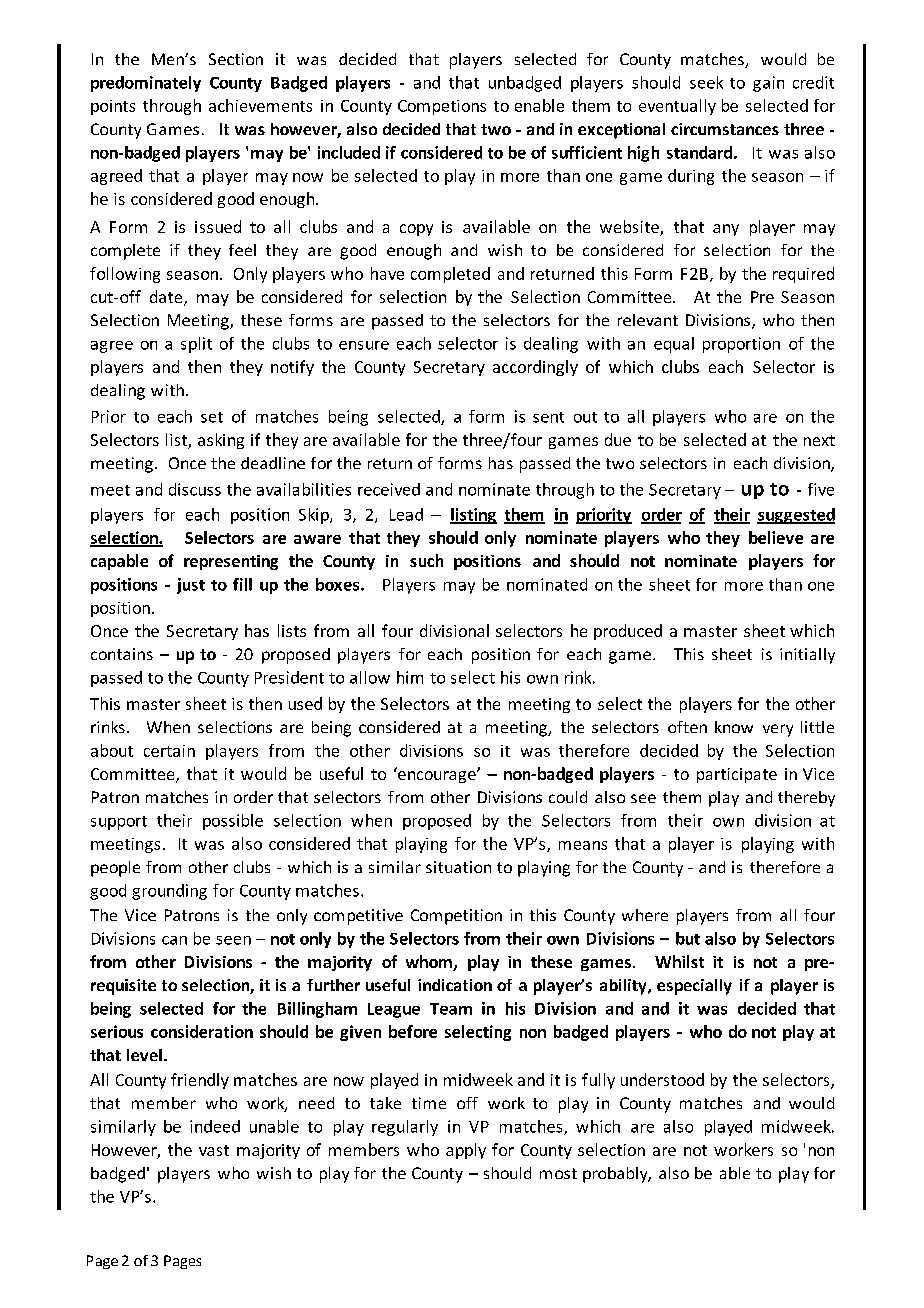 The height and width of the page is (1308, 924). What do you see at coordinates (458, 867) in the page?
I see `situation` at bounding box center [458, 867].
